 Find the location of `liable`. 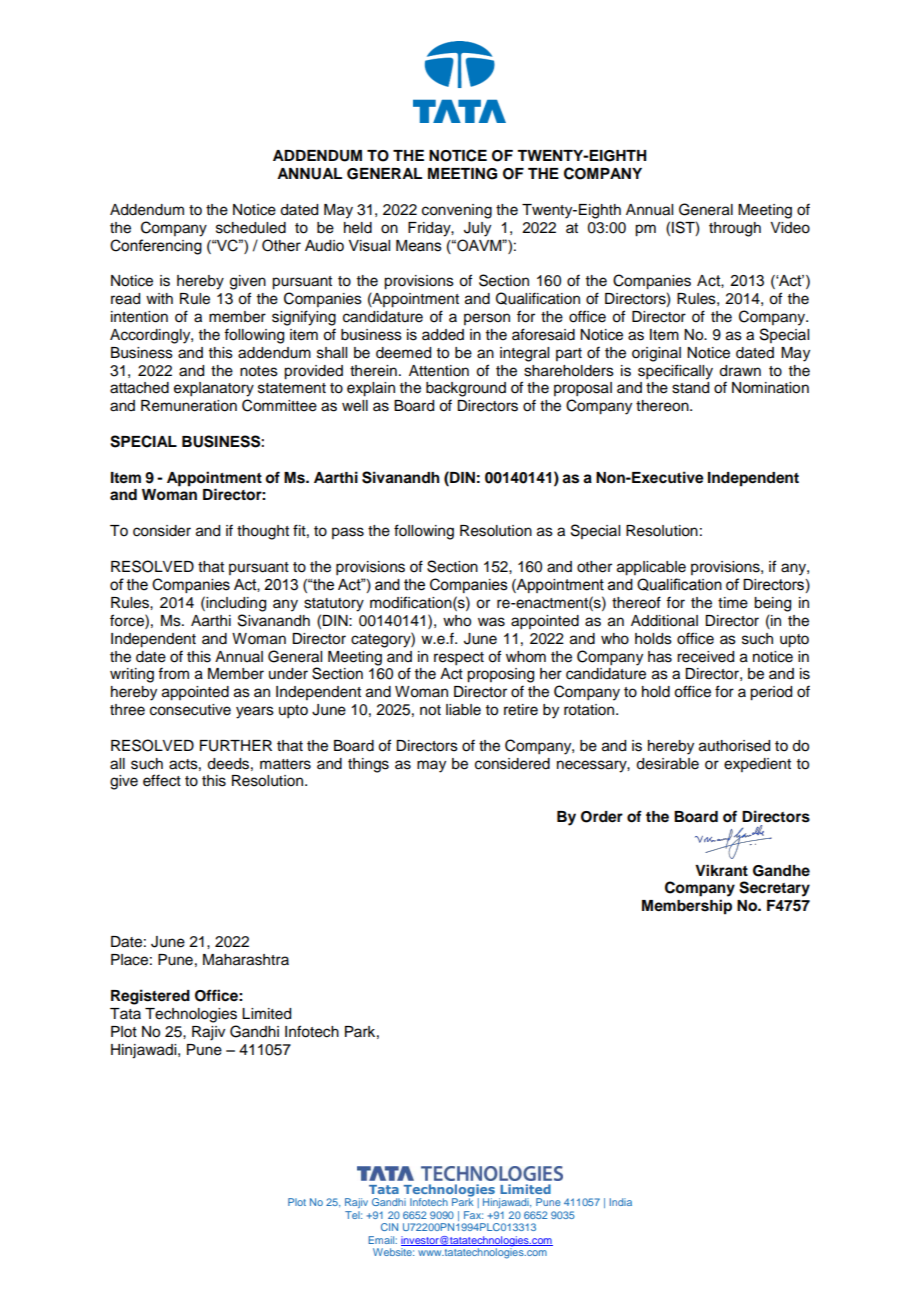

liable is located at coordinates (463, 710).
